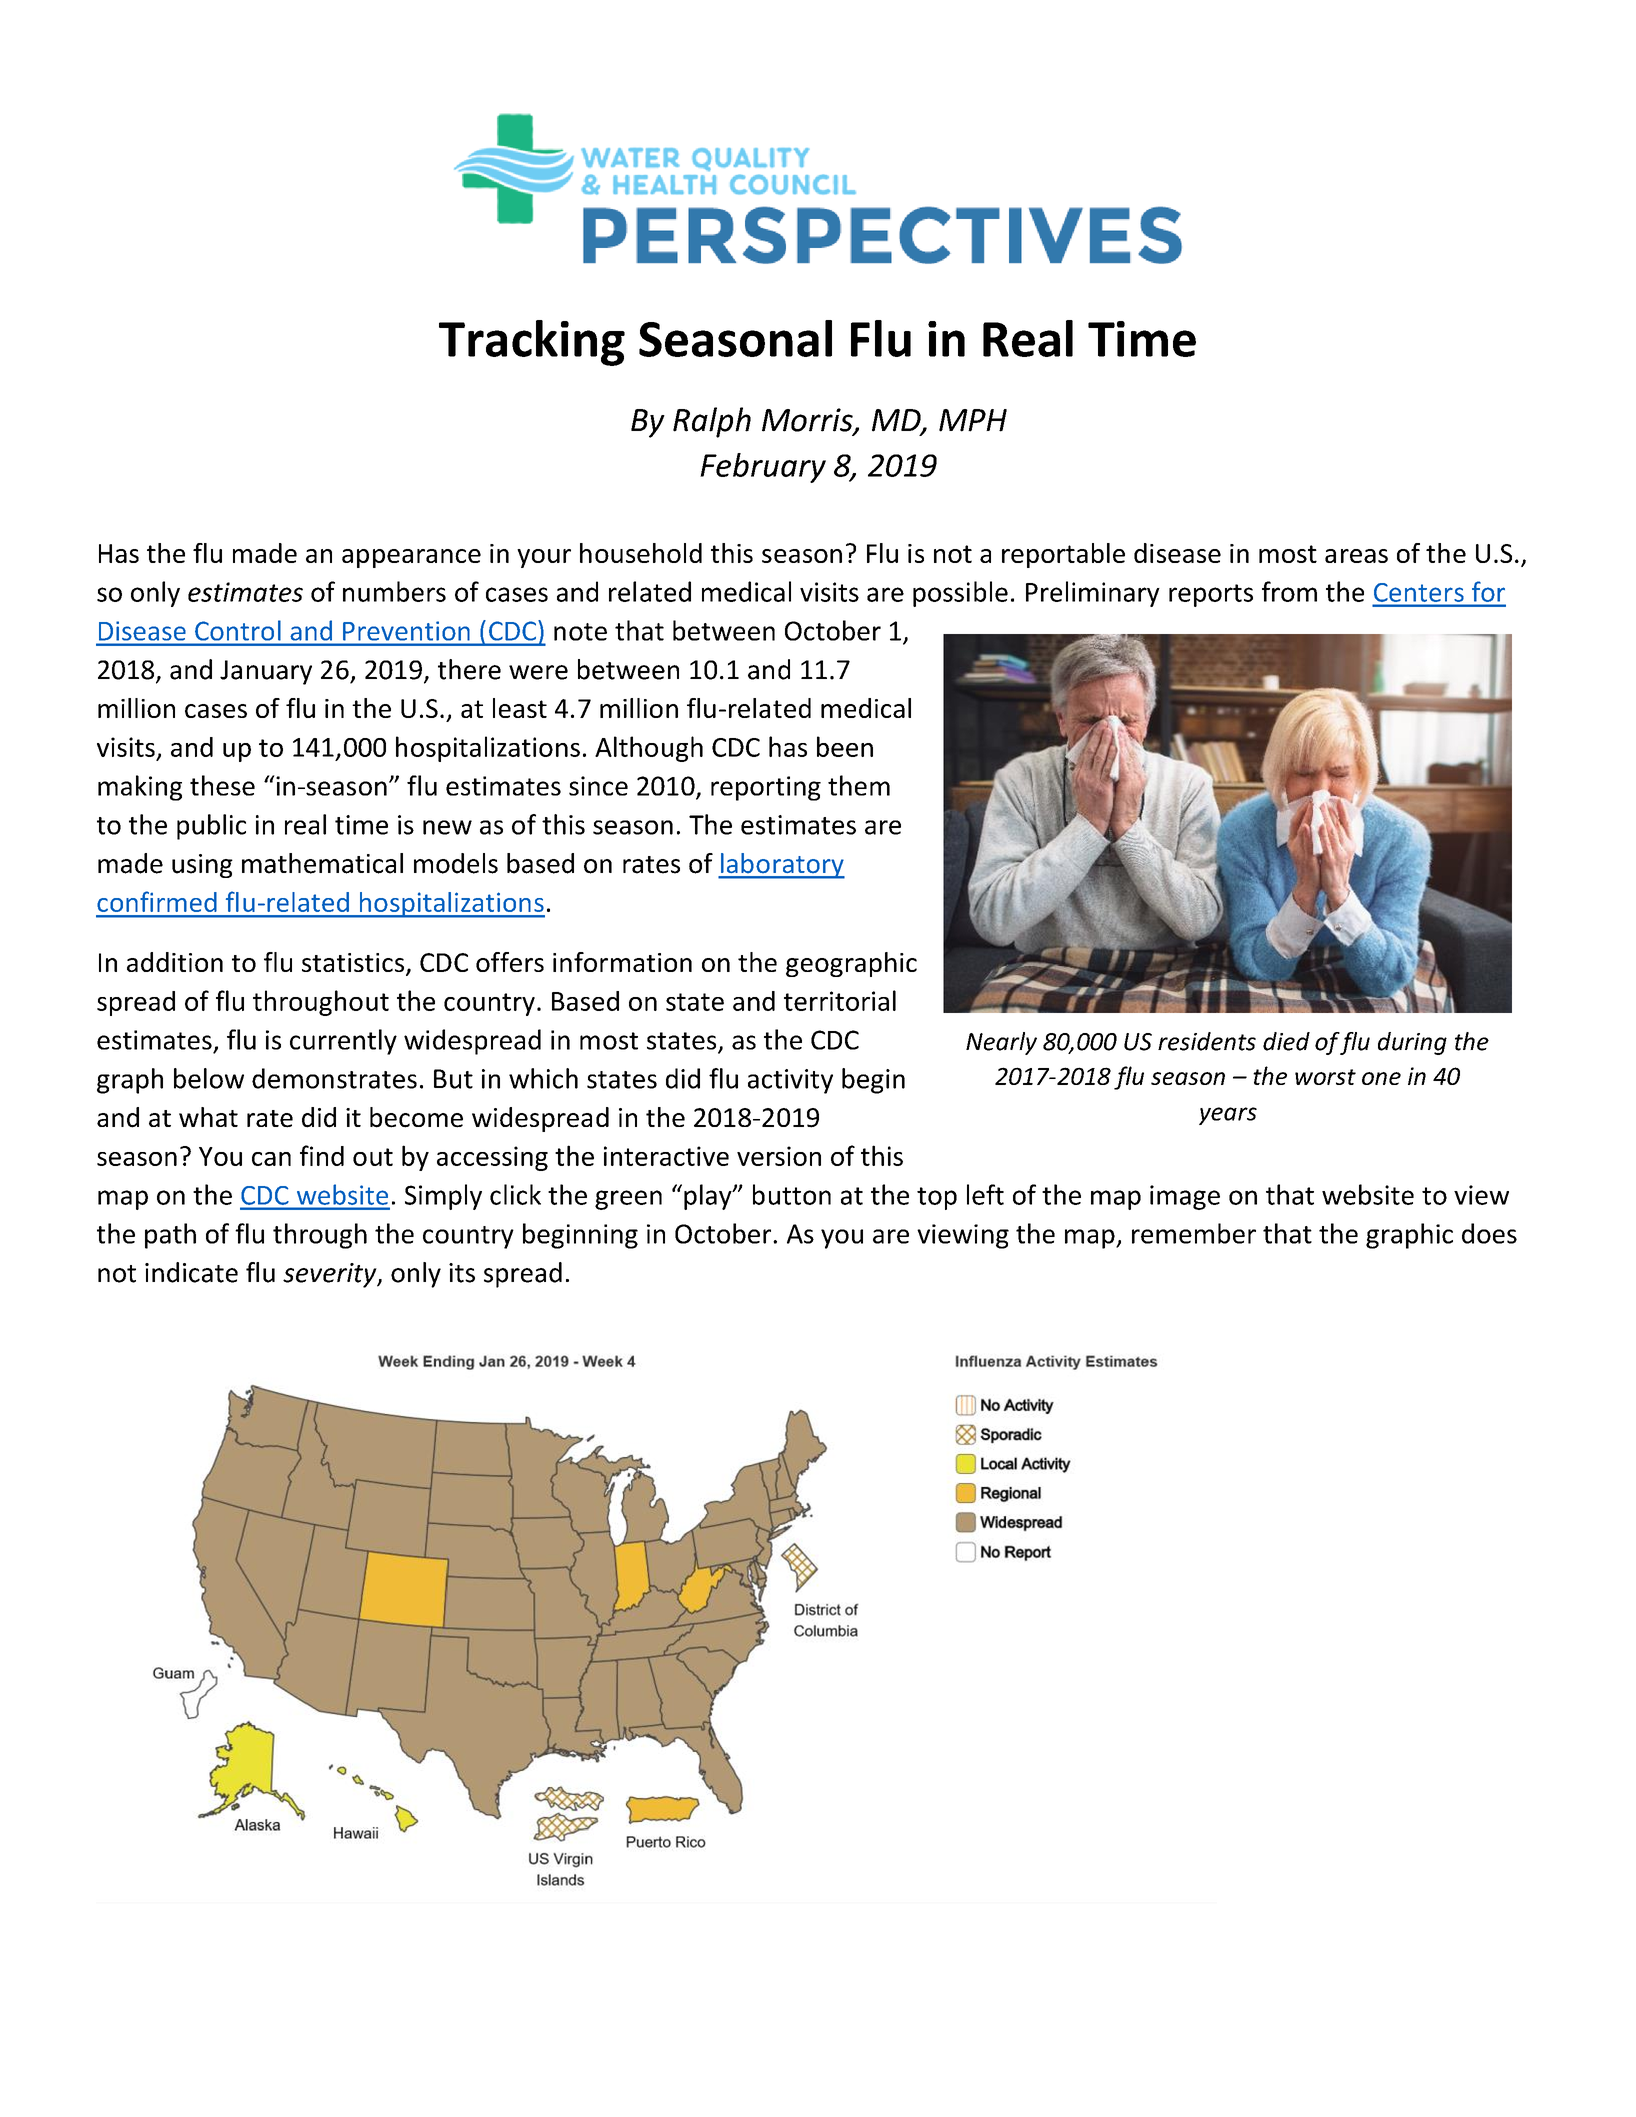 This screenshot has width=1636, height=2117. What do you see at coordinates (973, 420) in the screenshot?
I see `MPH` at bounding box center [973, 420].
